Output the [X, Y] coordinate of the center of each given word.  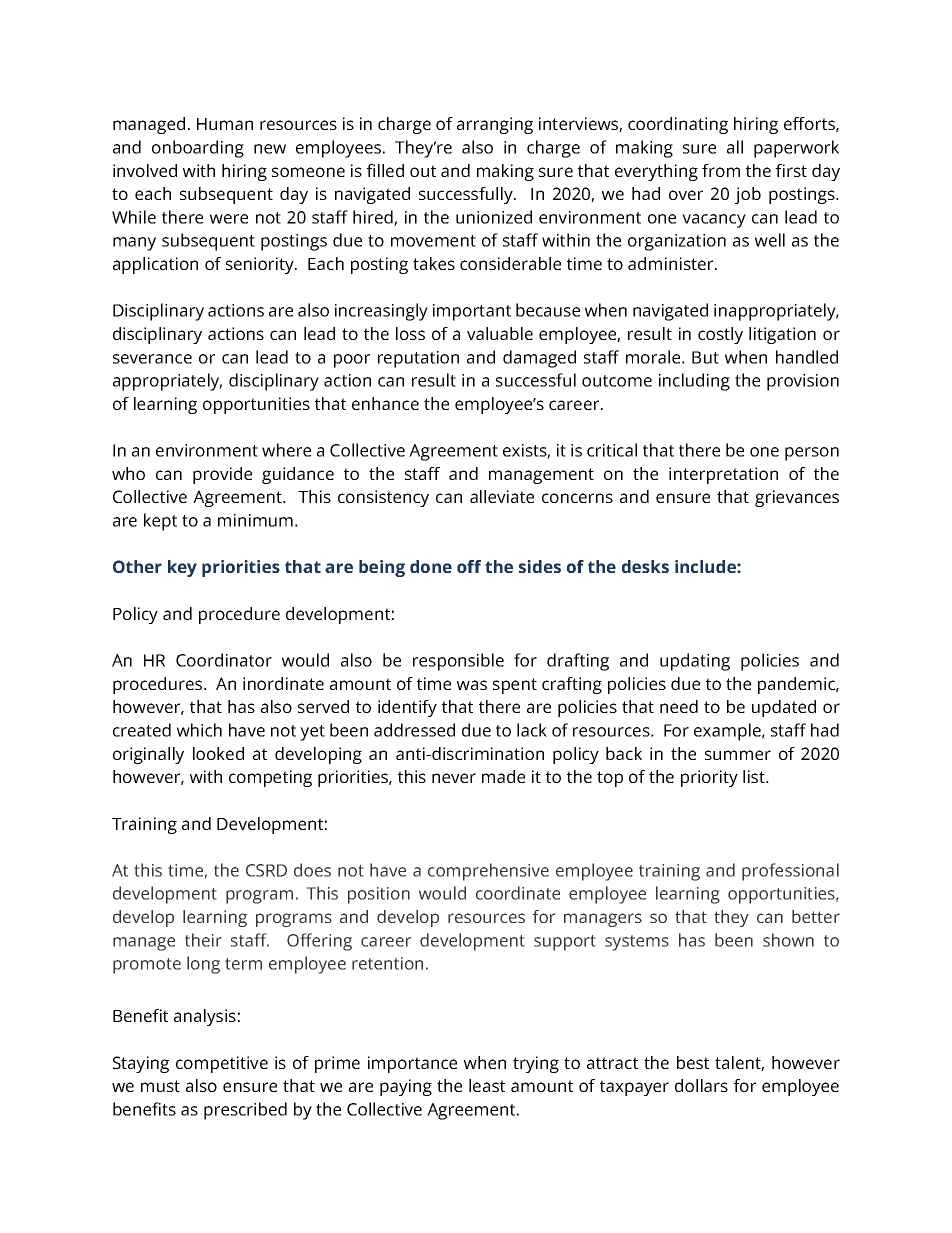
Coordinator [224, 660]
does [312, 870]
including [694, 382]
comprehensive [488, 872]
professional [790, 872]
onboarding [198, 149]
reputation [418, 359]
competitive [222, 1064]
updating [695, 662]
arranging [495, 125]
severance [152, 359]
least [487, 1085]
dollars [701, 1085]
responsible [458, 662]
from [721, 170]
